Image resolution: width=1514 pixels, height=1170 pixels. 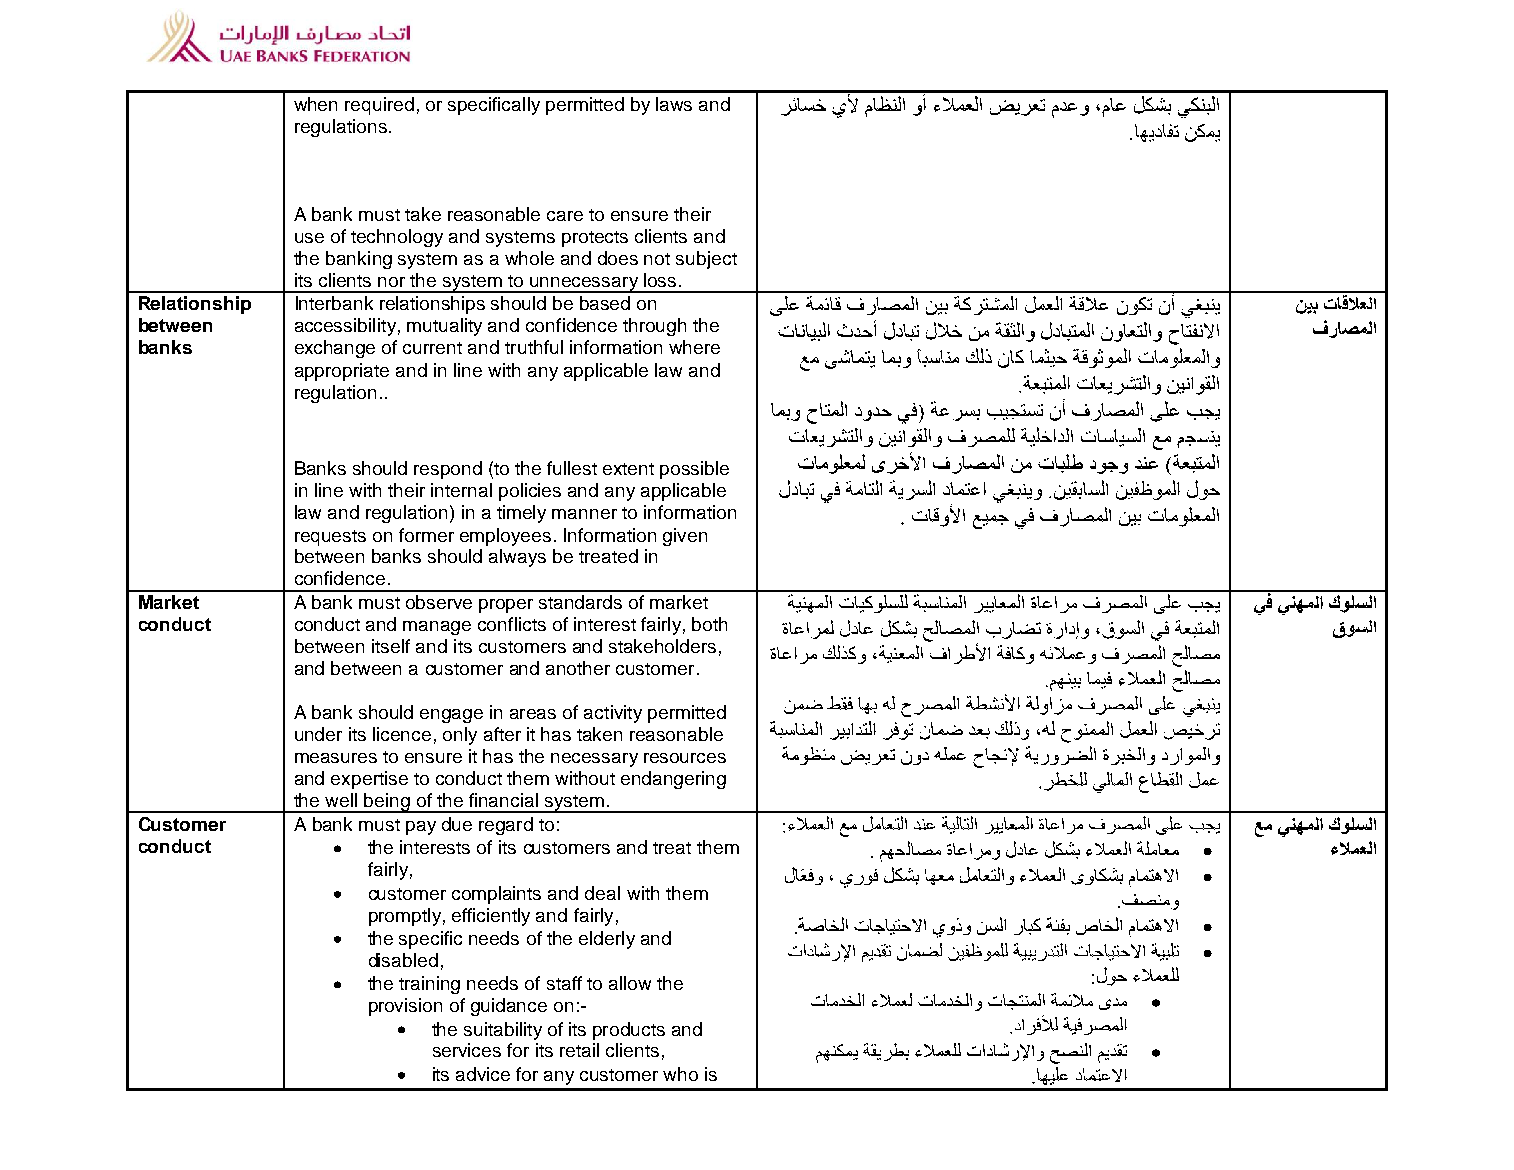 I want to click on suitability, so click(x=503, y=1031).
